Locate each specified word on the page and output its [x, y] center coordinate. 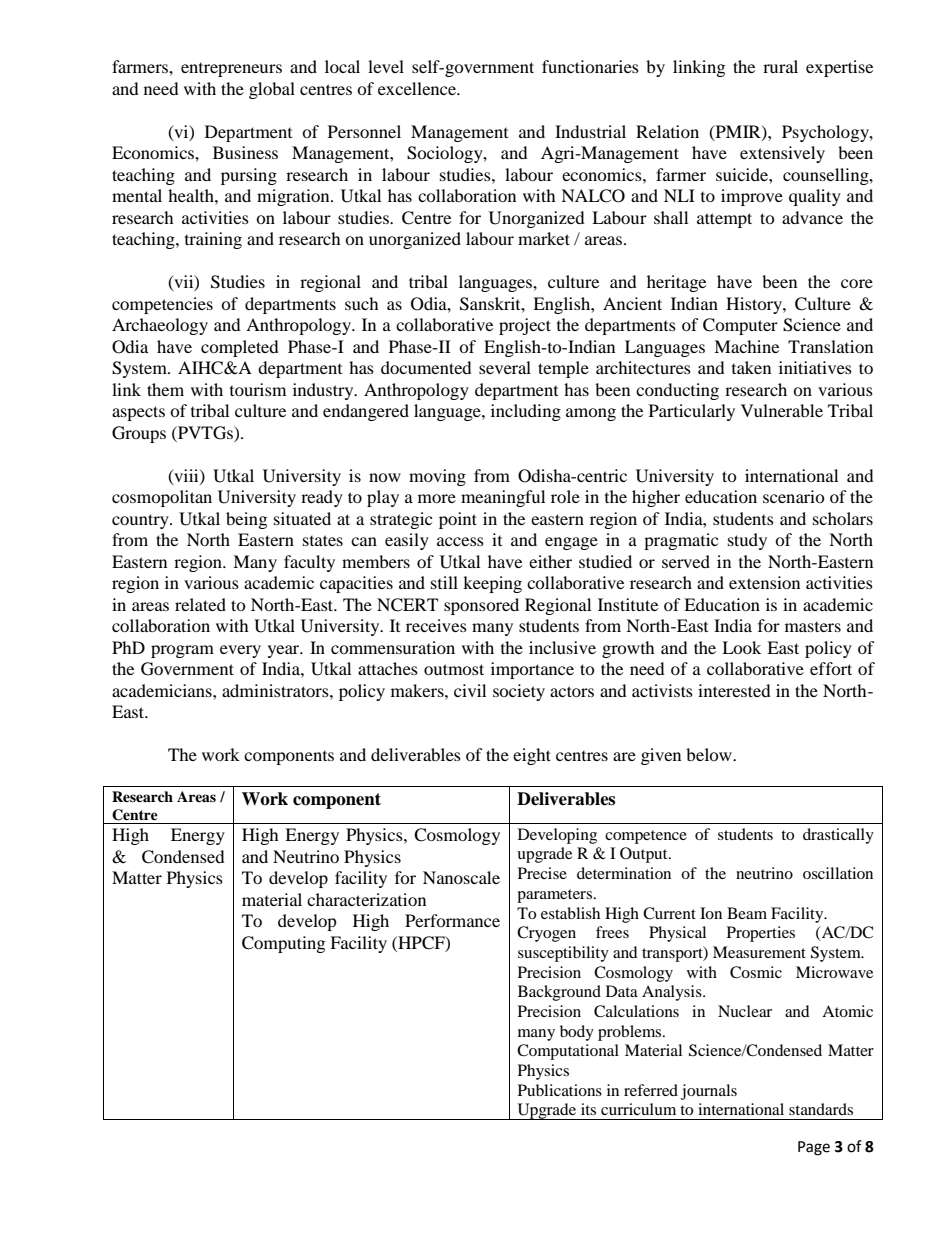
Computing [283, 944]
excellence [418, 88]
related [200, 604]
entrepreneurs [231, 70]
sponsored [481, 606]
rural [780, 66]
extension [764, 582]
